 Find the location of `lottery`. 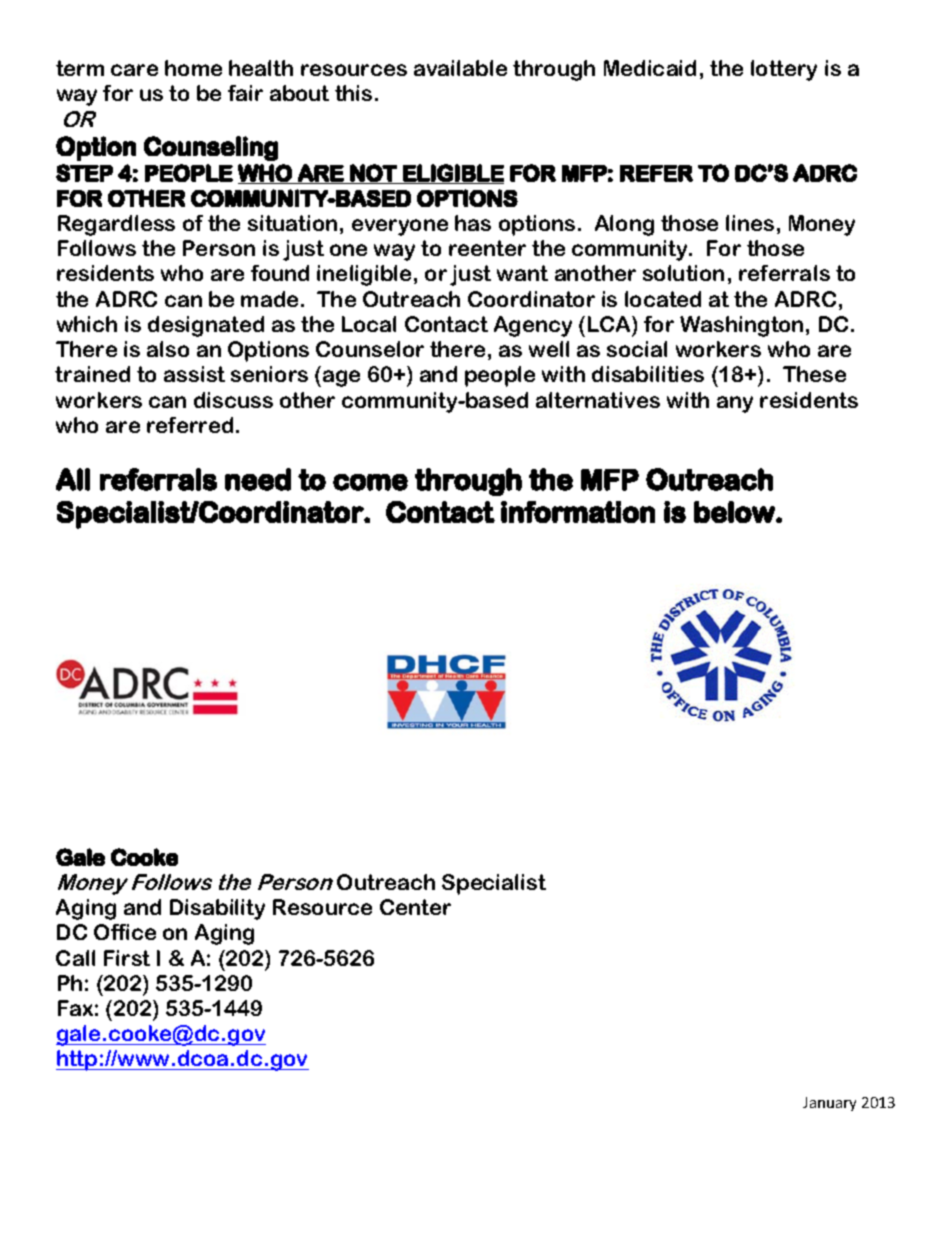

lottery is located at coordinates (784, 70).
